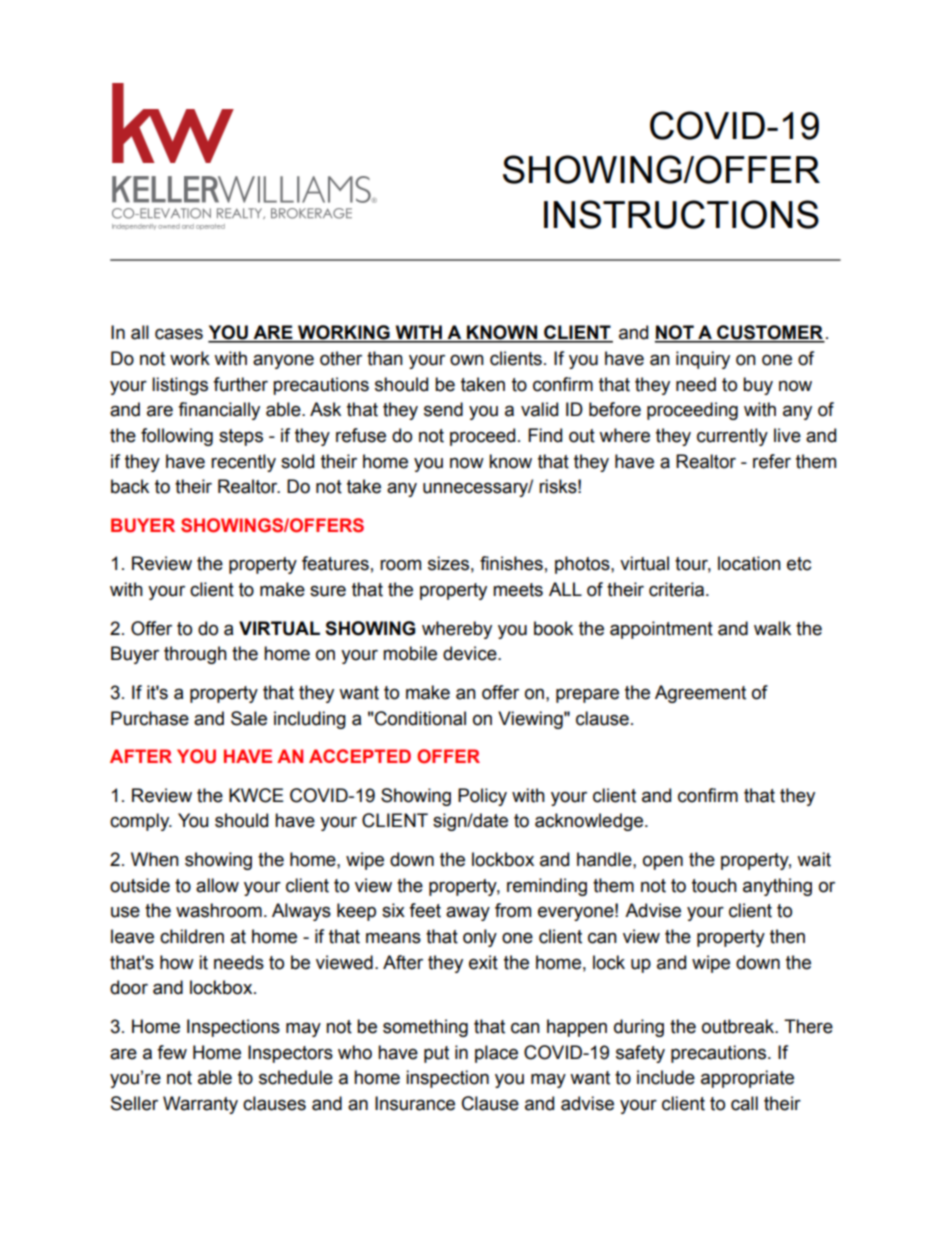 The width and height of the image is (952, 1233). I want to click on finishes, so click(511, 563).
